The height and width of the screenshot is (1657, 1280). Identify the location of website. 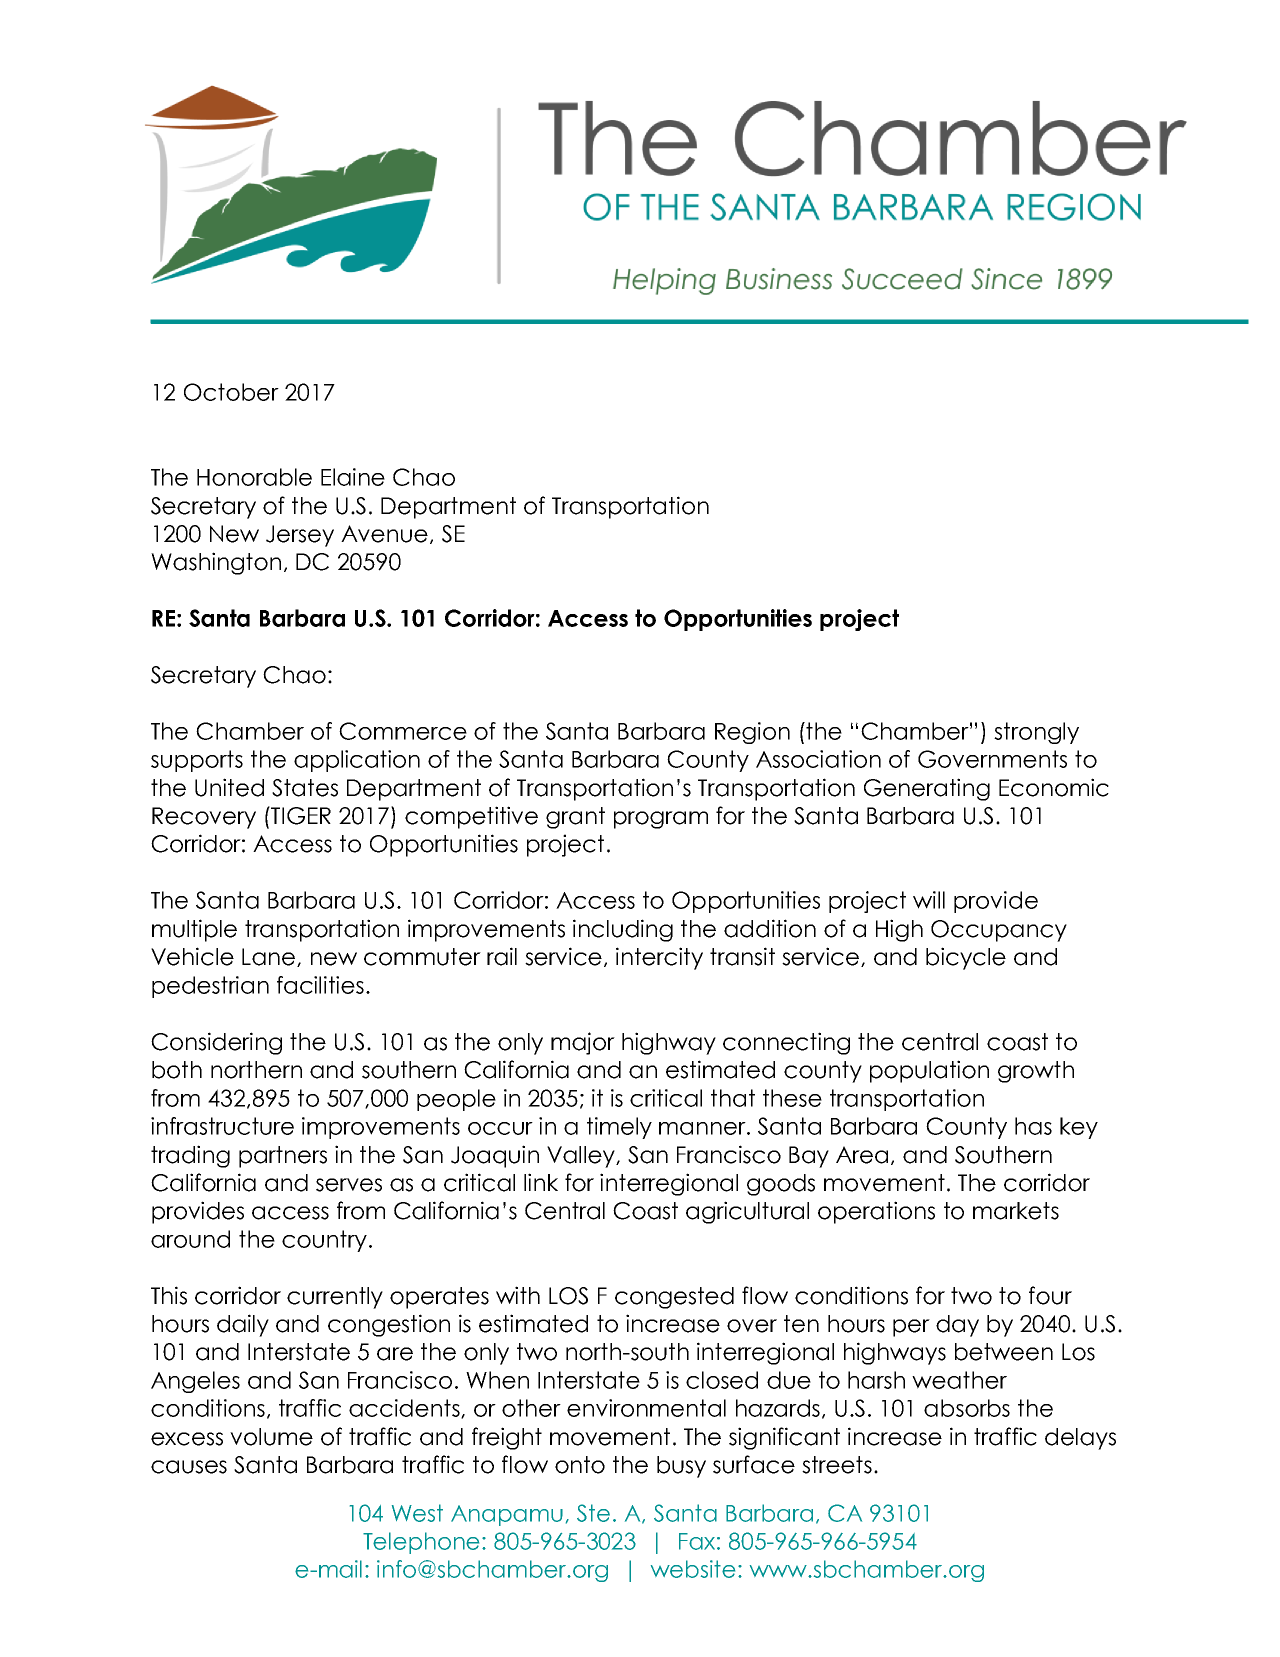
(693, 1569).
